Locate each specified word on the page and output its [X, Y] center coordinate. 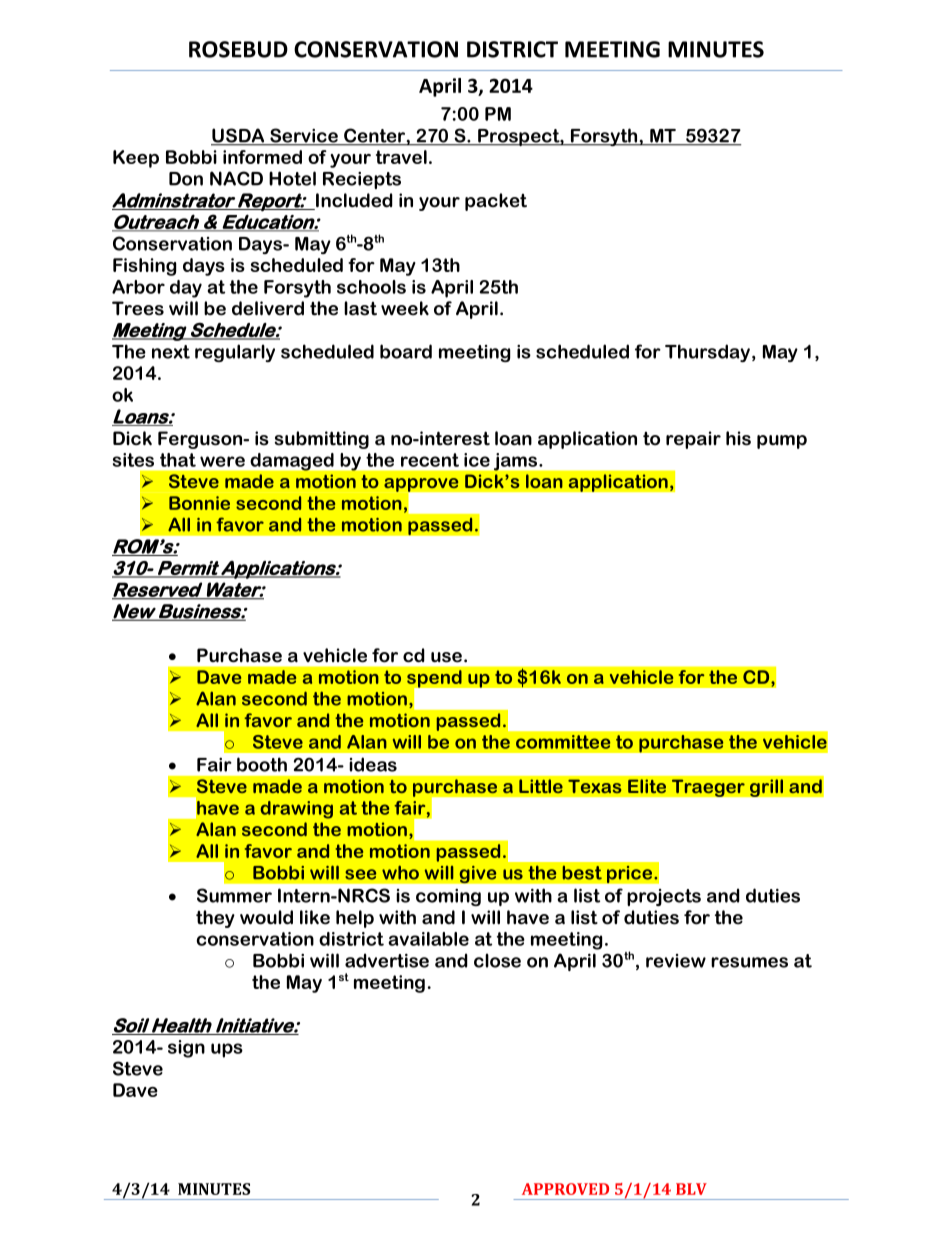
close [497, 960]
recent [430, 460]
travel [401, 157]
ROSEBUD [238, 49]
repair [693, 440]
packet [496, 202]
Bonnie [199, 503]
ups [227, 1050]
